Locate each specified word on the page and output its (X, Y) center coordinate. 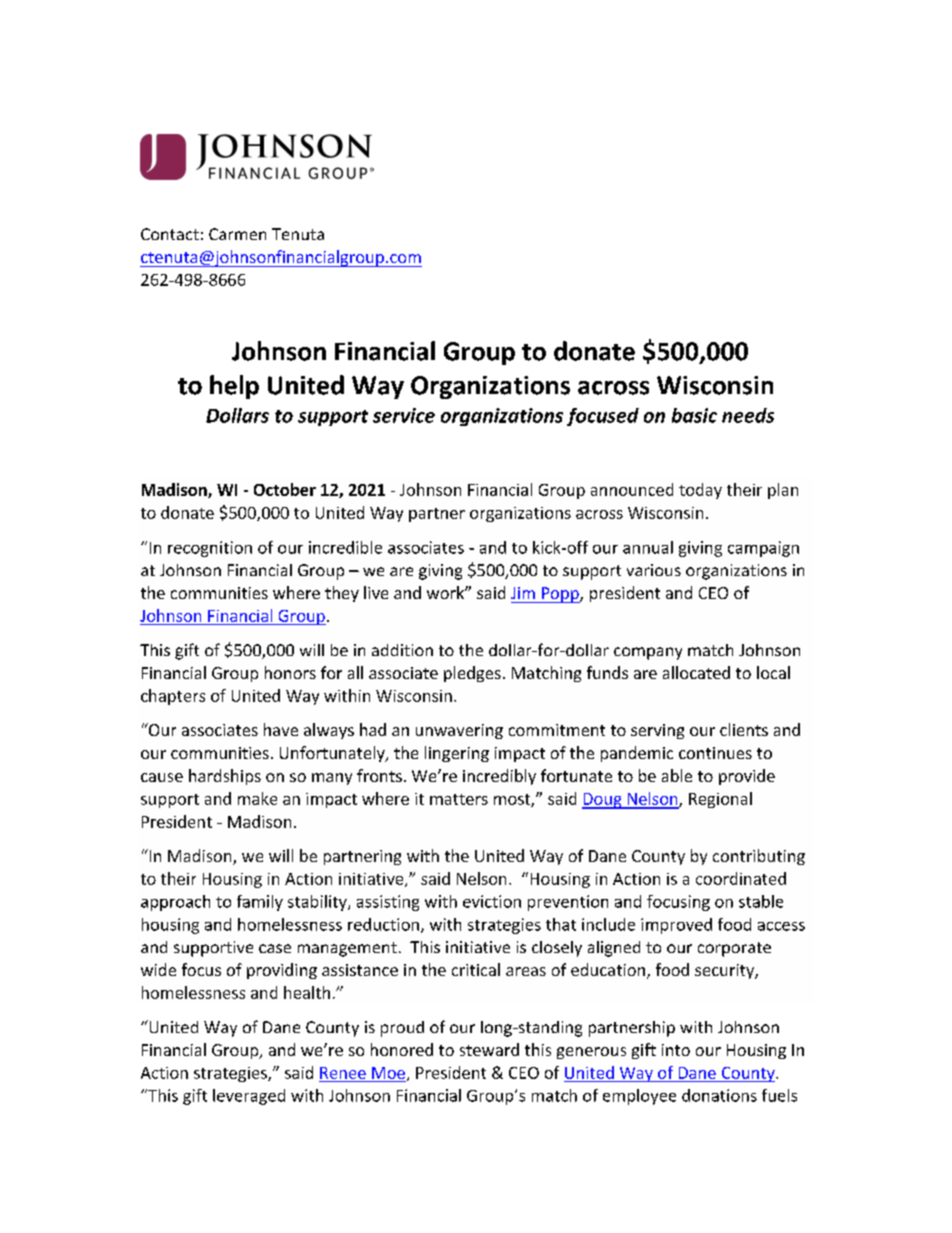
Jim (523, 593)
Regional (720, 800)
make (257, 798)
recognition (210, 549)
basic (694, 415)
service (404, 415)
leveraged (249, 1097)
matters (459, 799)
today (700, 491)
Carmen (237, 234)
